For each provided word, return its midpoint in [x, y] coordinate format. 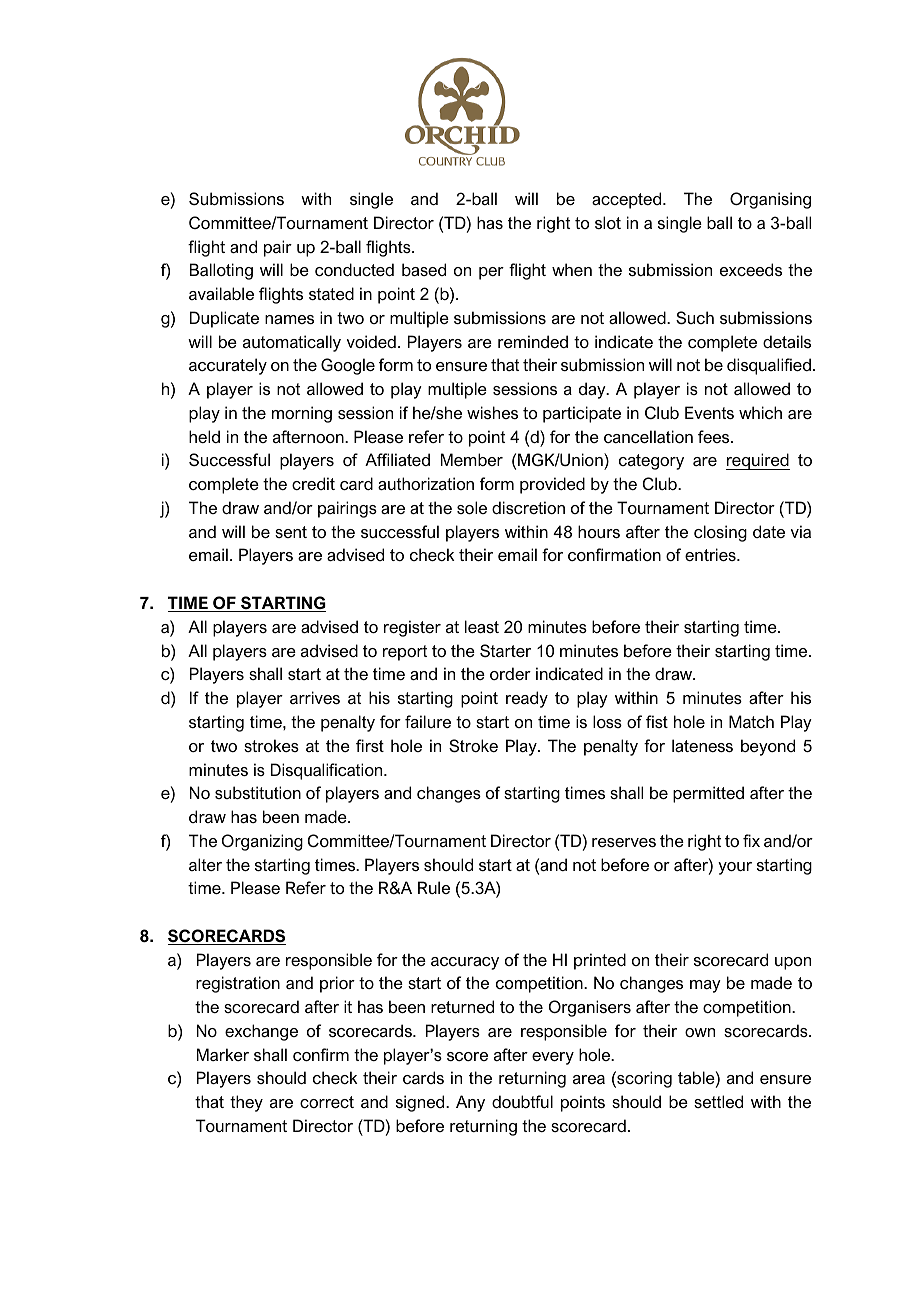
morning [302, 414]
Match [751, 721]
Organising [770, 200]
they [246, 1103]
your [735, 868]
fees [715, 436]
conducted [354, 269]
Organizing [262, 842]
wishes [492, 412]
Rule [434, 887]
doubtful [522, 1101]
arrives [315, 697]
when [572, 269]
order [510, 673]
